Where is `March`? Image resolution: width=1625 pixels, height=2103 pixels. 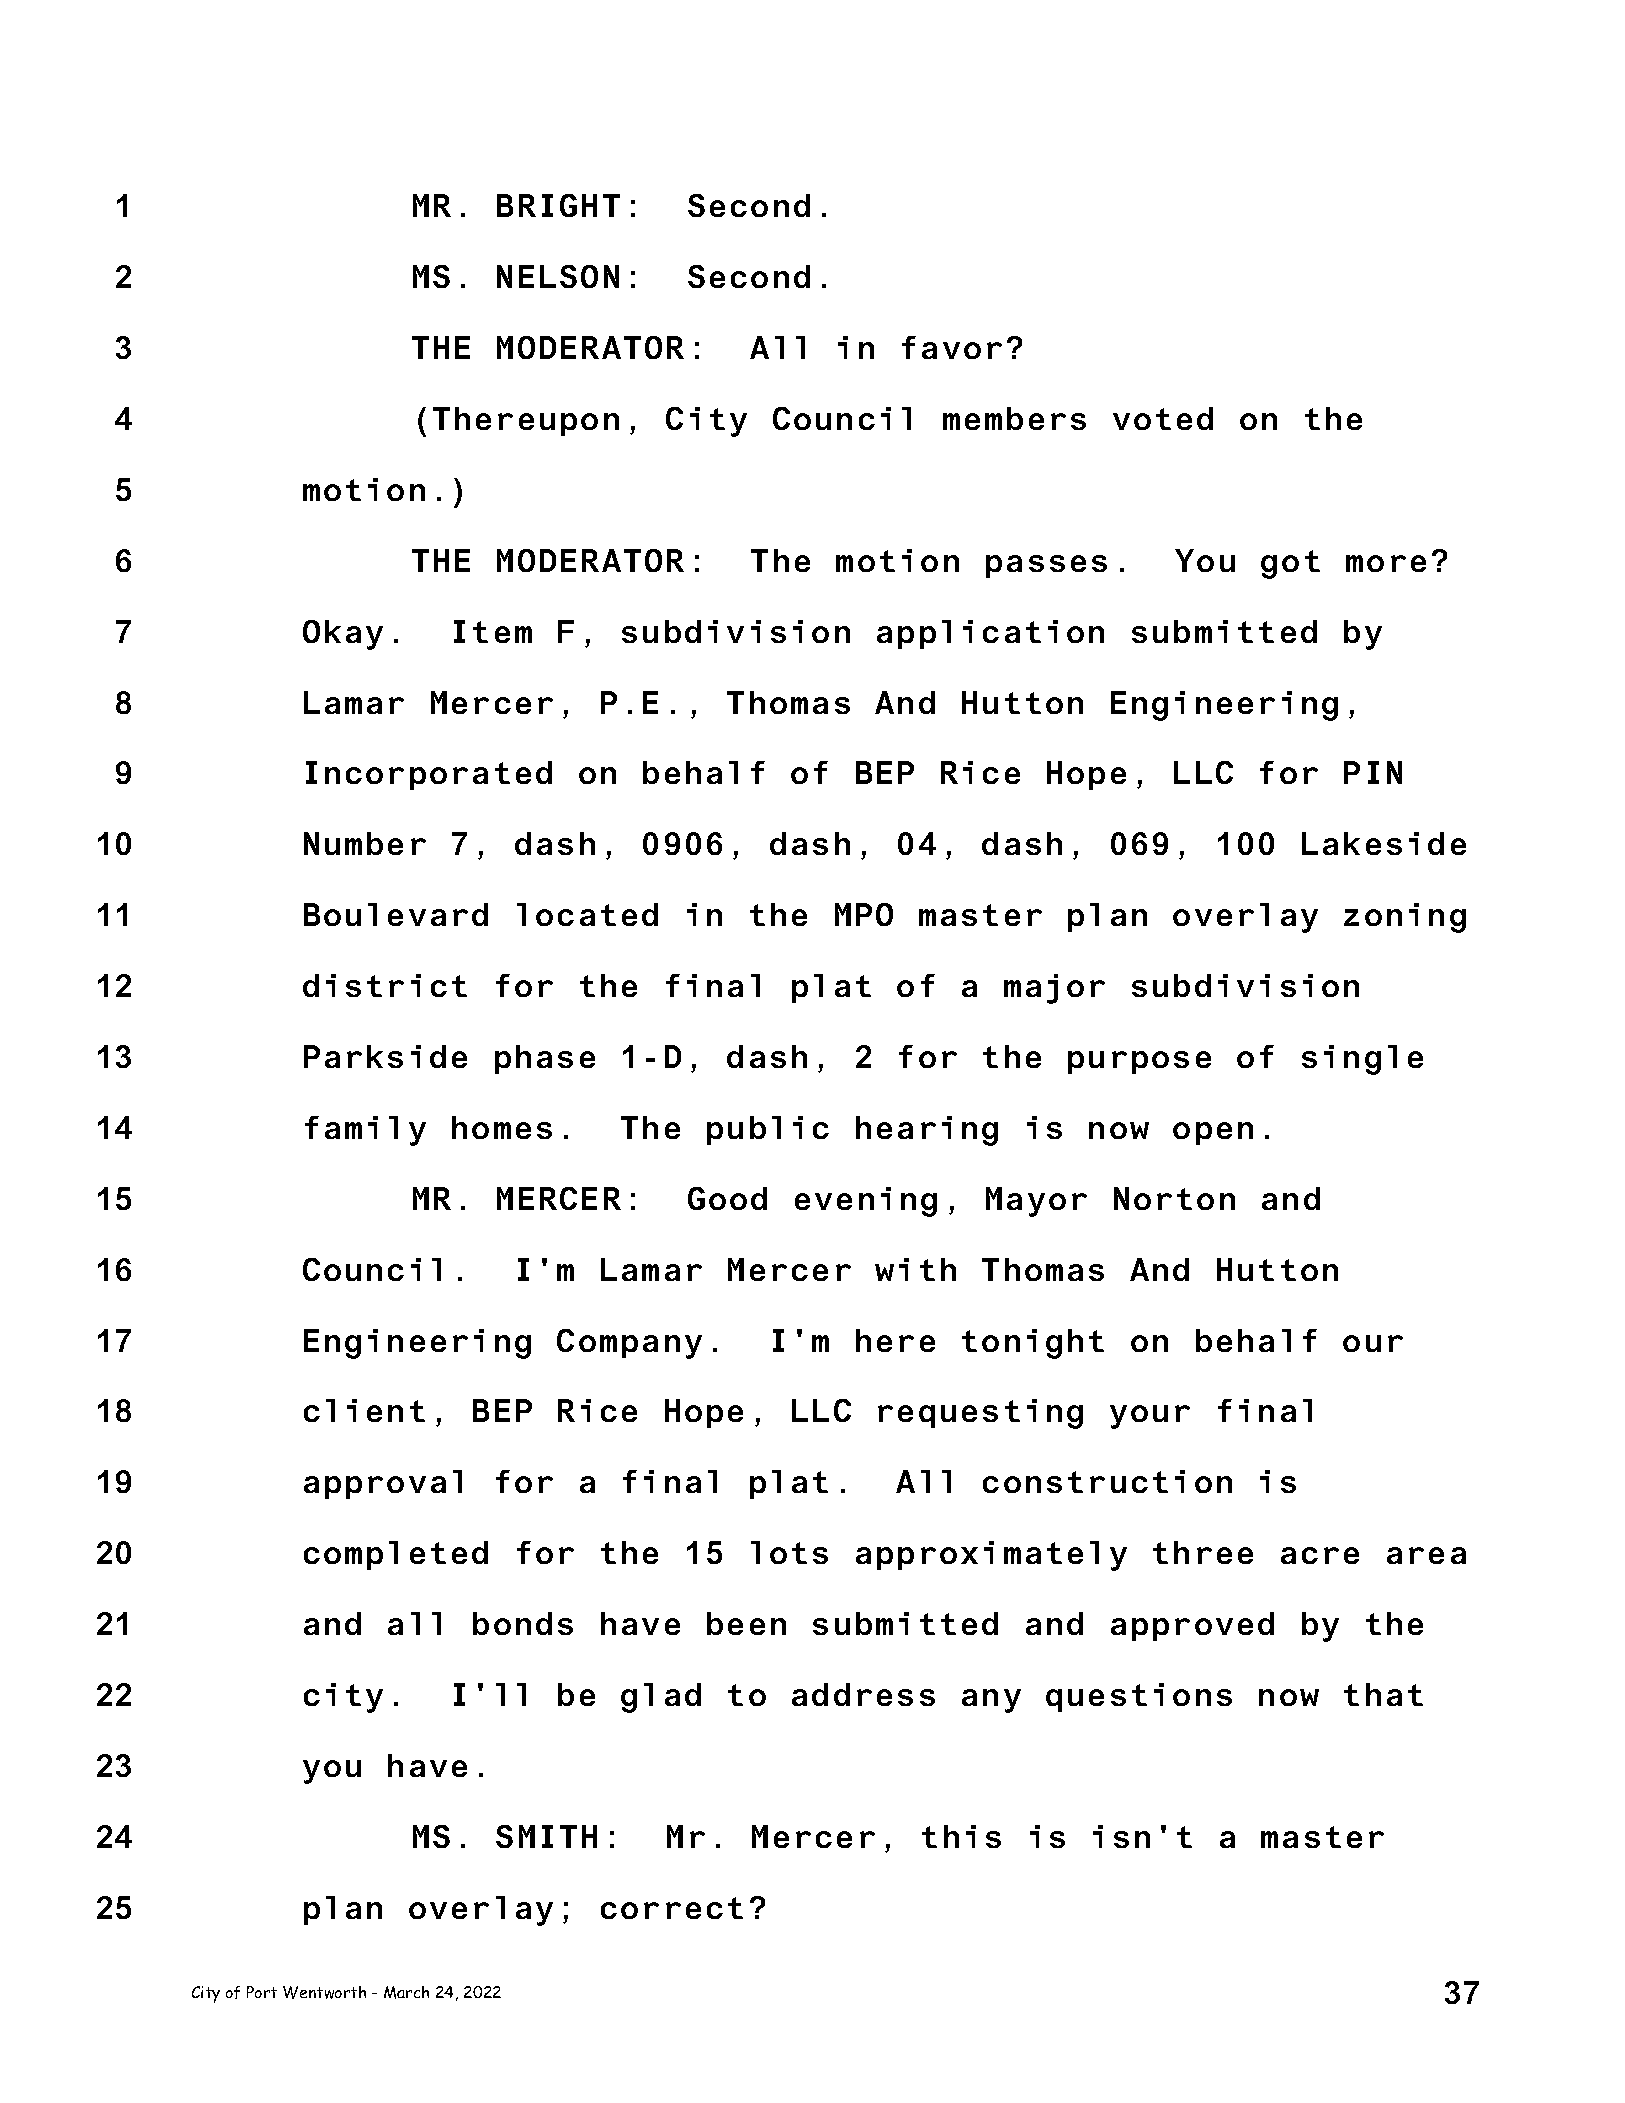 March is located at coordinates (406, 1992).
